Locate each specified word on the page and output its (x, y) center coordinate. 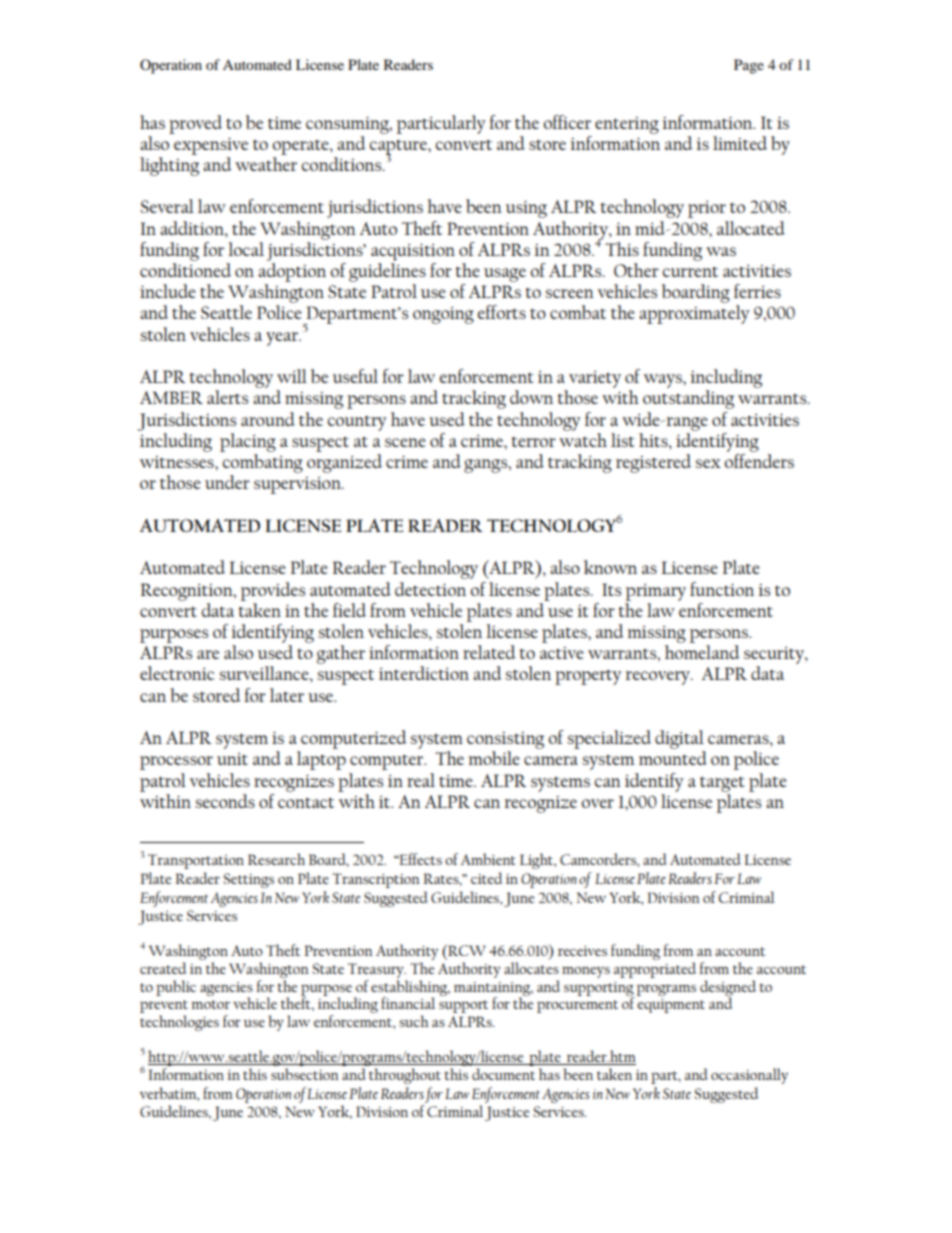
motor (210, 1004)
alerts (227, 397)
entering (627, 125)
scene (405, 442)
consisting (505, 740)
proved (195, 124)
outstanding (688, 399)
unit (232, 759)
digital (679, 739)
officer (567, 122)
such (414, 1021)
